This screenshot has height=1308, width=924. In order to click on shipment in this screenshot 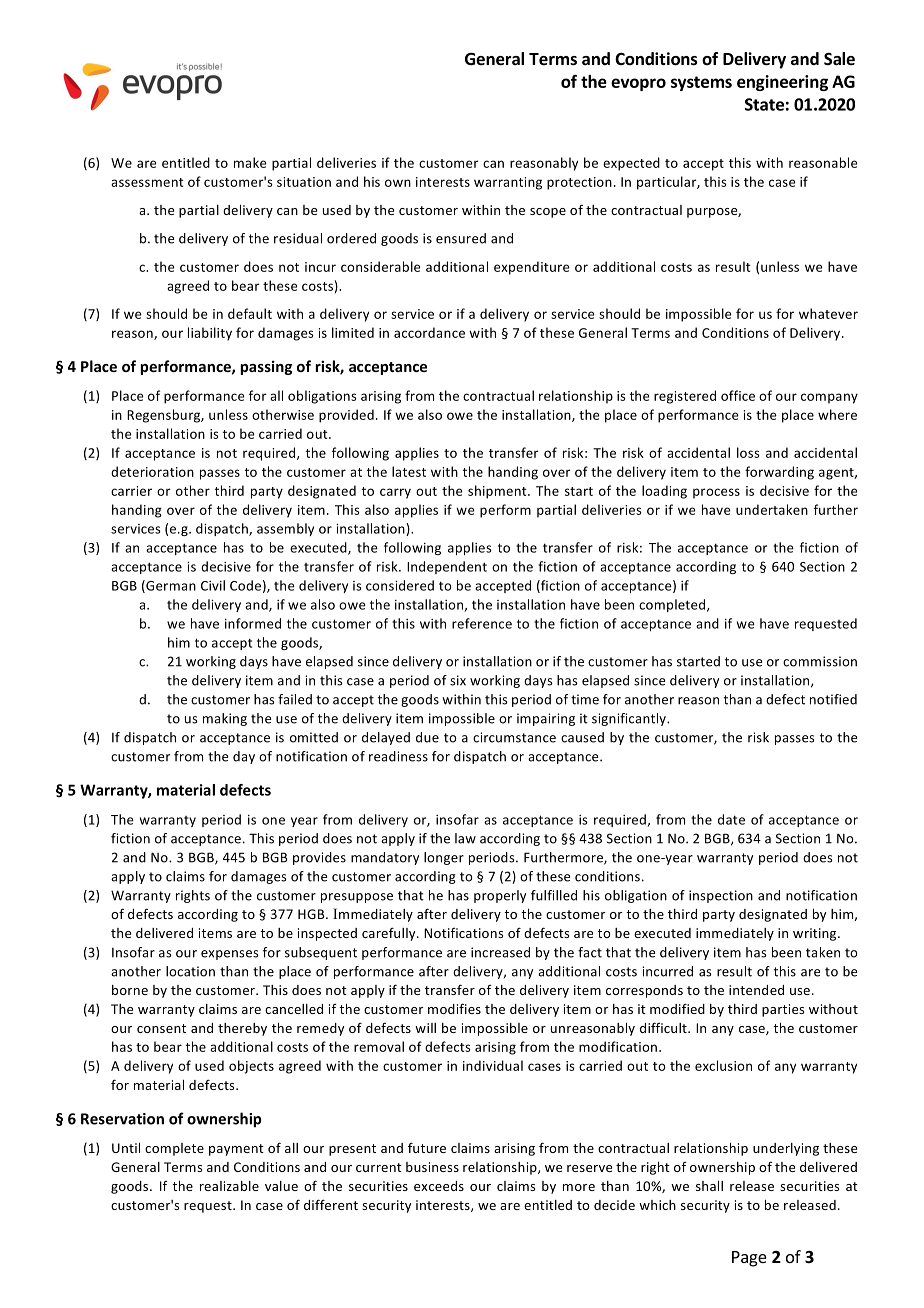, I will do `click(498, 492)`.
